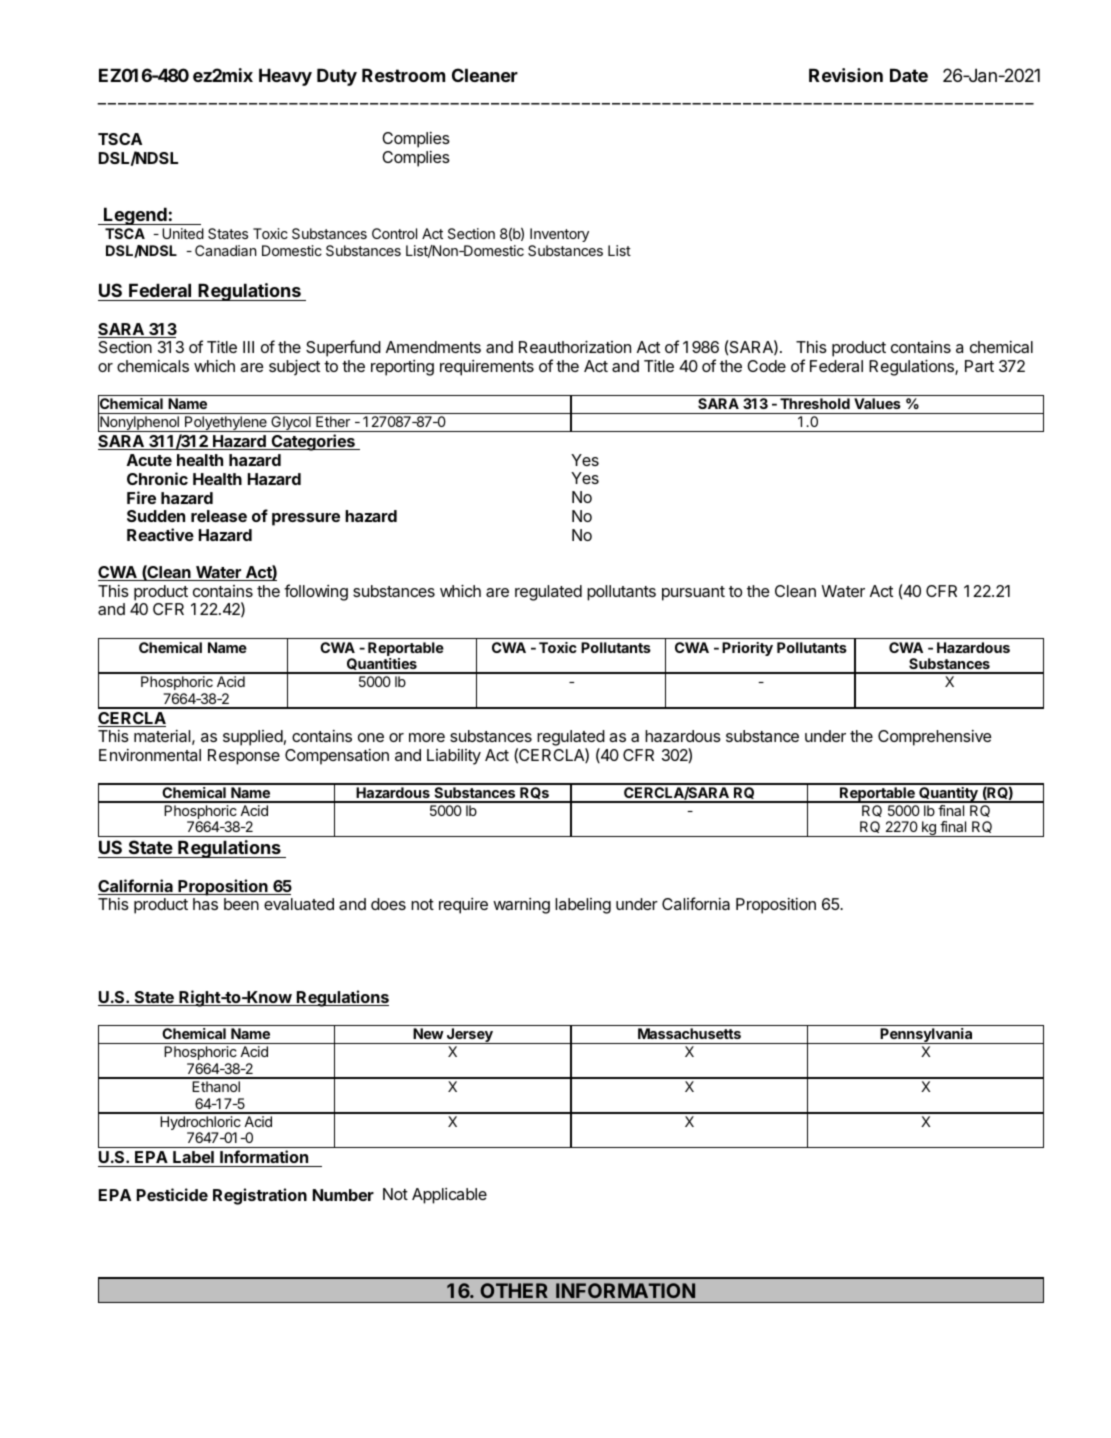 This page has width=1111, height=1438. Describe the element at coordinates (521, 906) in the page. I see `warning` at that location.
